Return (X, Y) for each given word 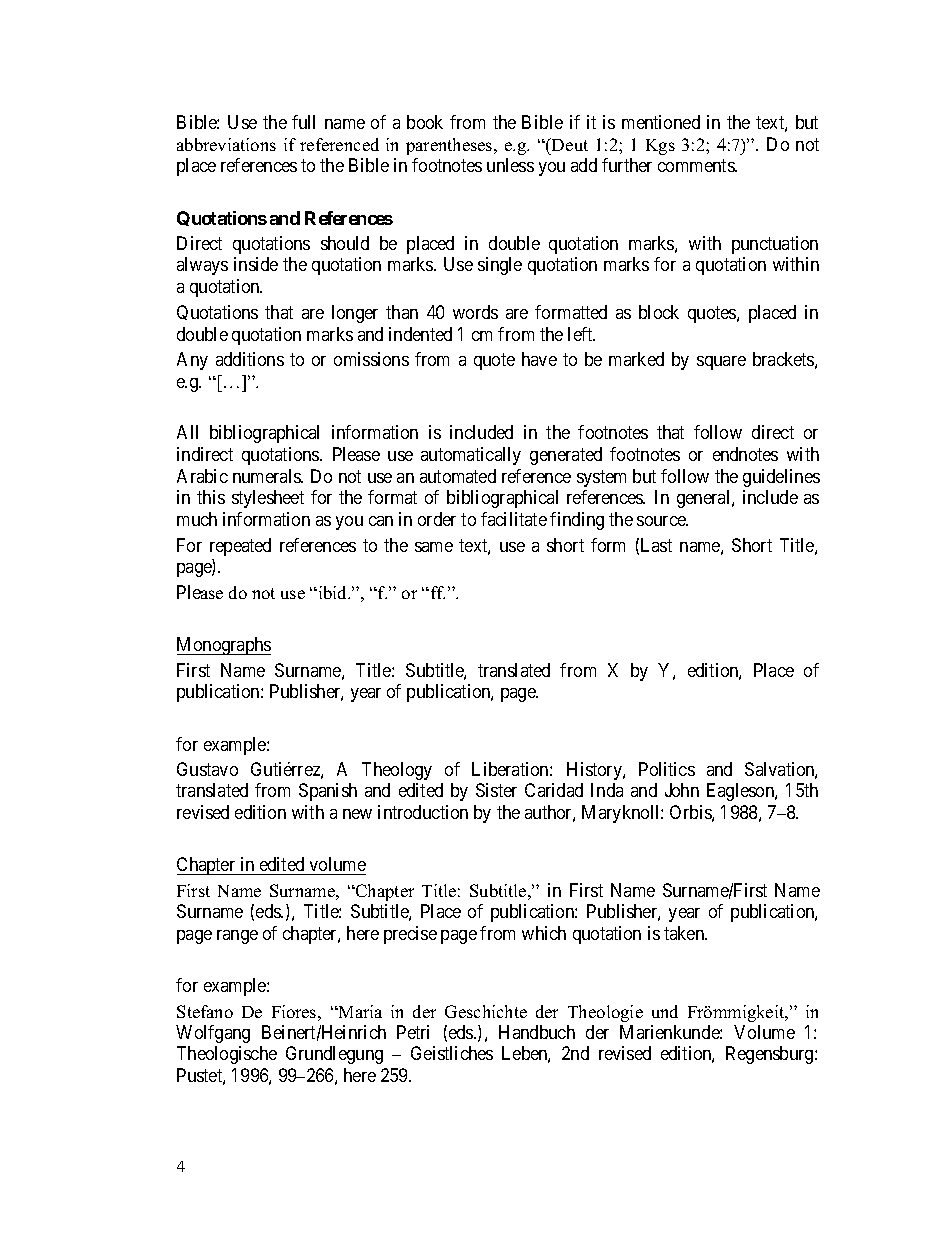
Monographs (224, 646)
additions (250, 359)
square (721, 363)
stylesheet (268, 499)
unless (510, 165)
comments (697, 166)
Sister (496, 790)
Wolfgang (213, 1034)
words (475, 312)
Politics (667, 769)
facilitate (514, 519)
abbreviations (226, 144)
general (705, 499)
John (682, 790)
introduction (423, 812)
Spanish (328, 792)
